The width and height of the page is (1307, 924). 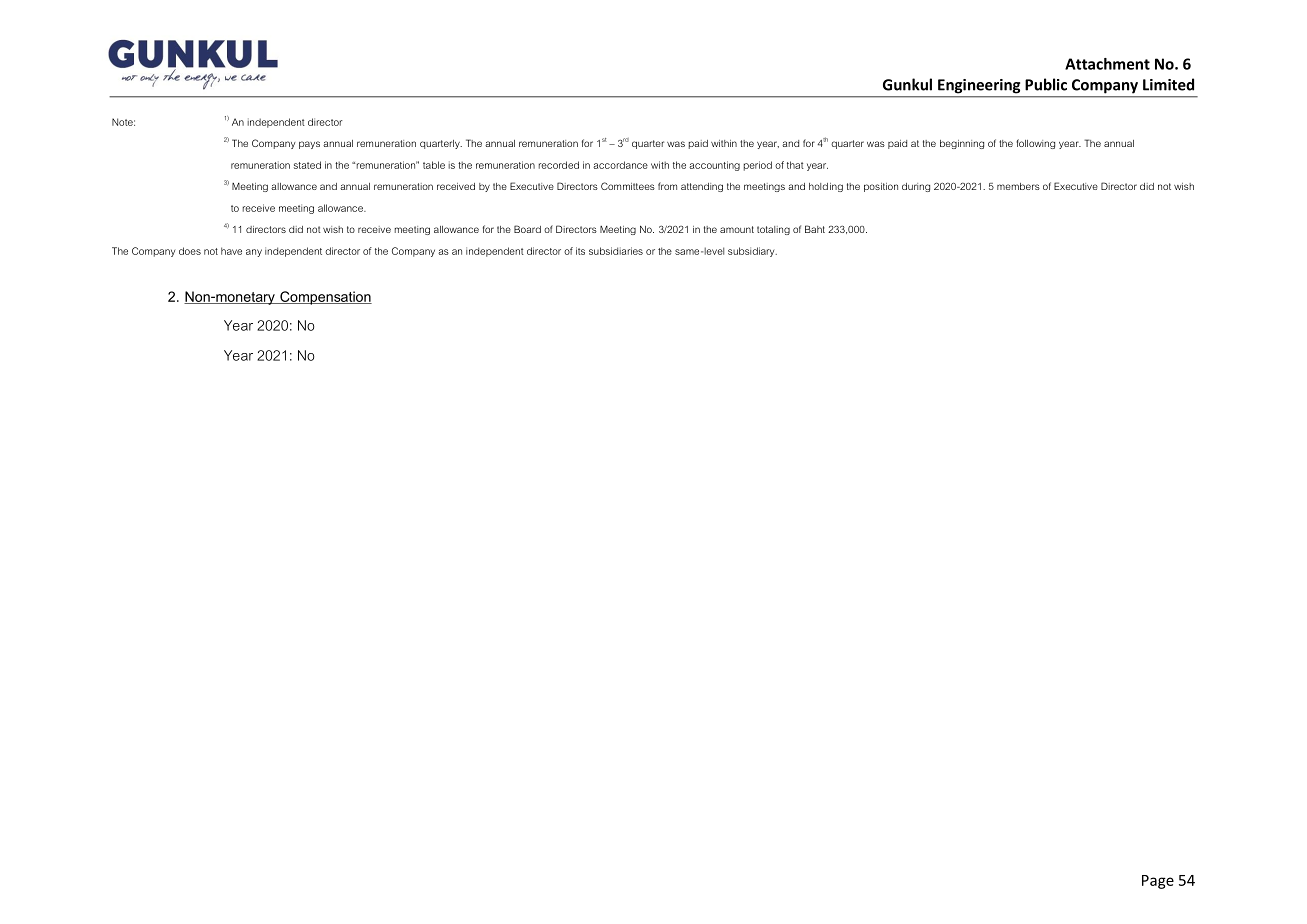 I want to click on accounting, so click(x=714, y=166).
